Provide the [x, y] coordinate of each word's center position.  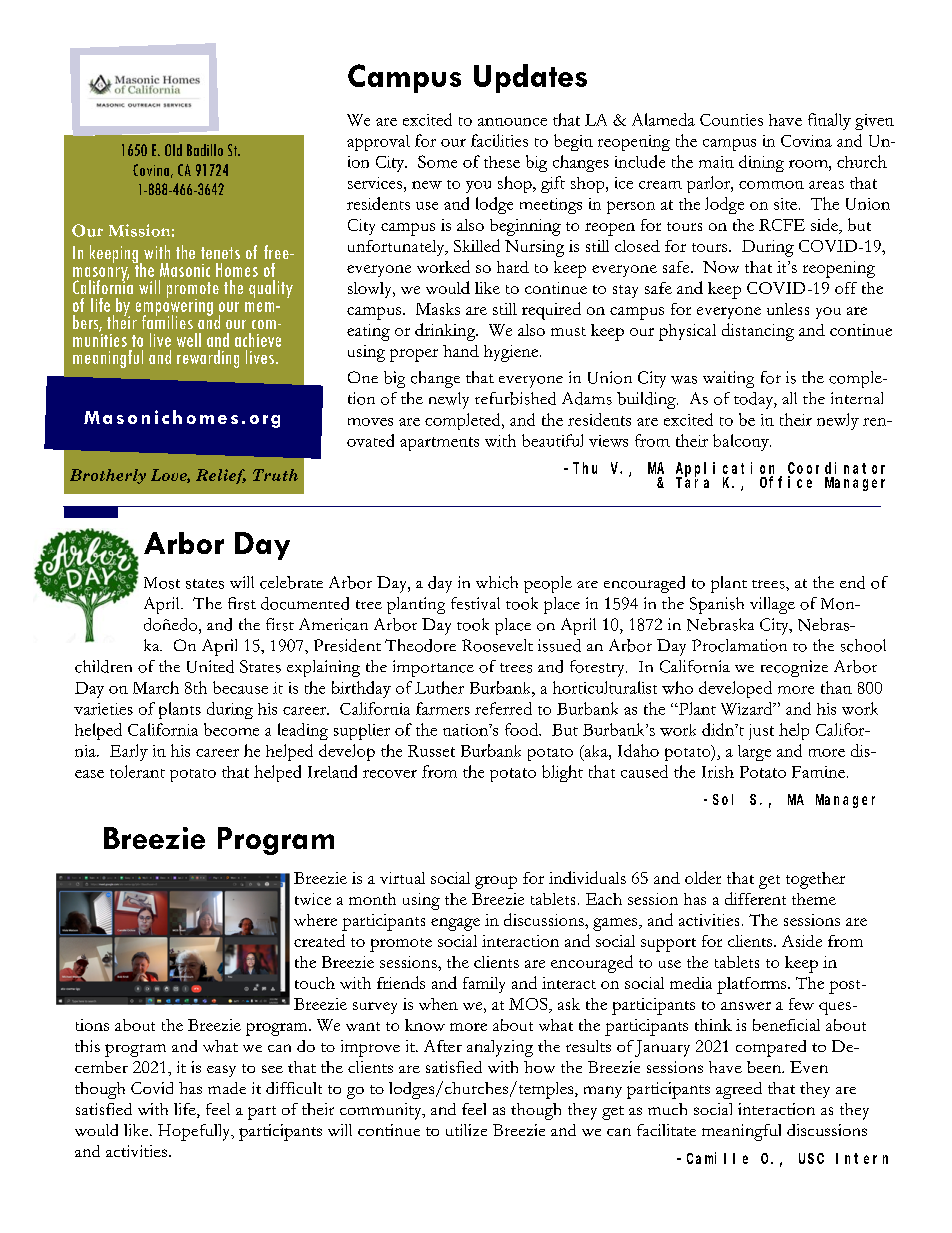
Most [162, 583]
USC [811, 1158]
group [496, 882]
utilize [466, 1130]
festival [475, 603]
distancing [758, 332]
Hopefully [195, 1132]
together [815, 880]
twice [313, 899]
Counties [731, 120]
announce [512, 122]
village [772, 605]
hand [461, 351]
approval [378, 143]
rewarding [208, 359]
